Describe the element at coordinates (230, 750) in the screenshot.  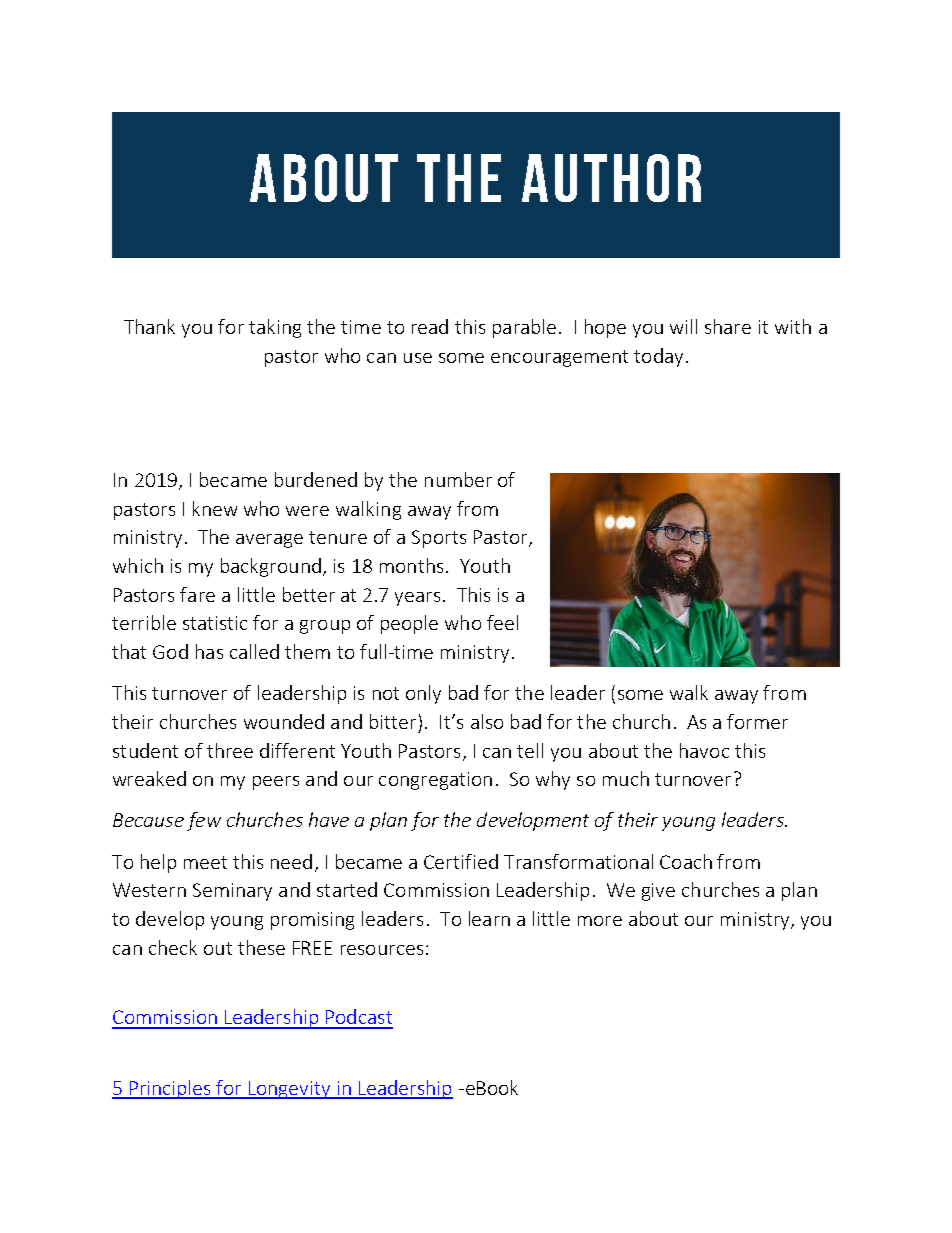
I see `three` at that location.
